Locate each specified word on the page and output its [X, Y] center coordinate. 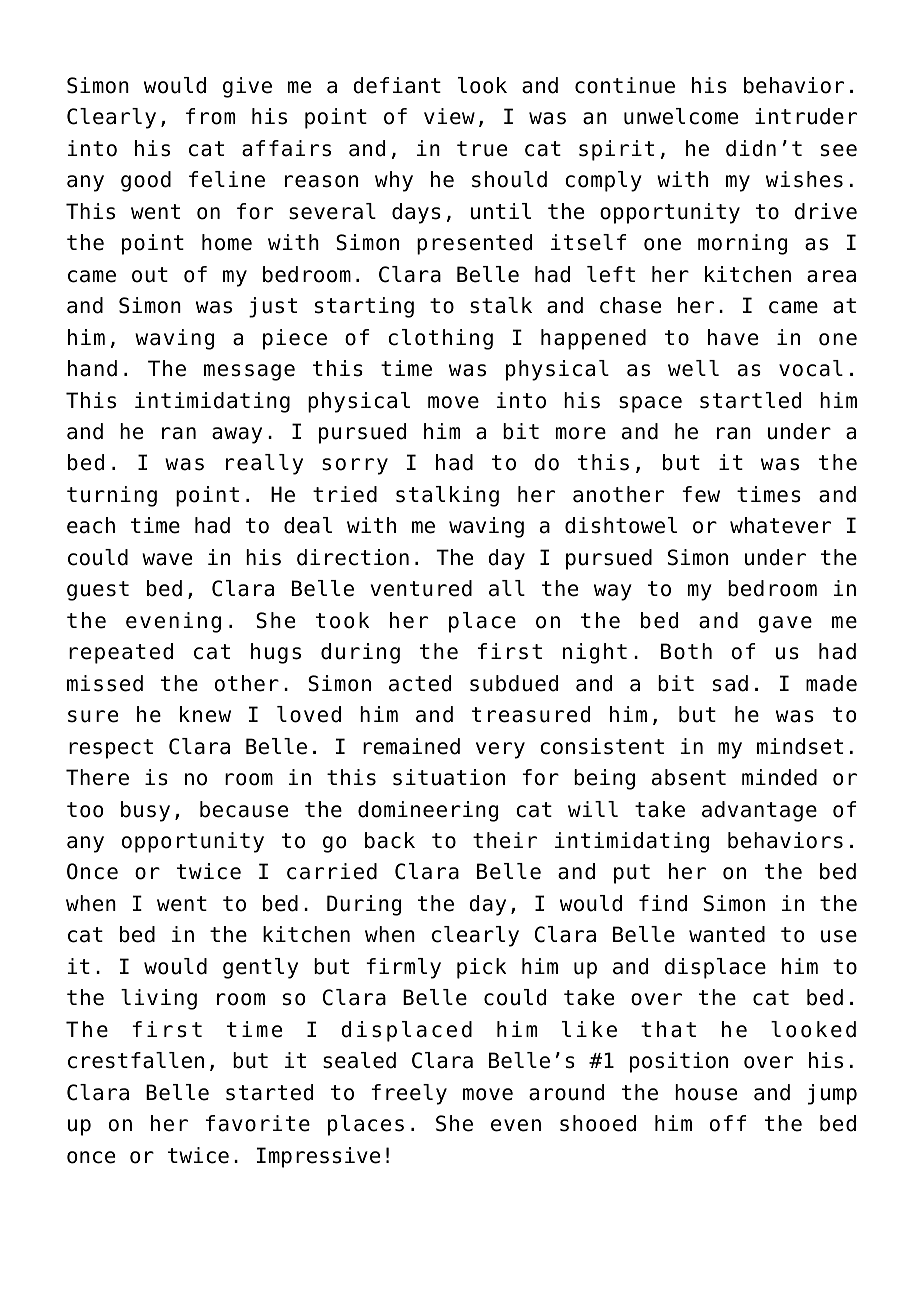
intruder [806, 116]
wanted [727, 934]
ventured [421, 588]
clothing [440, 339]
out [150, 275]
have [733, 337]
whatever [780, 525]
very [500, 750]
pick [482, 968]
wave [167, 559]
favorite [258, 1123]
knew [205, 714]
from [210, 116]
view [449, 116]
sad [730, 683]
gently [260, 968]
